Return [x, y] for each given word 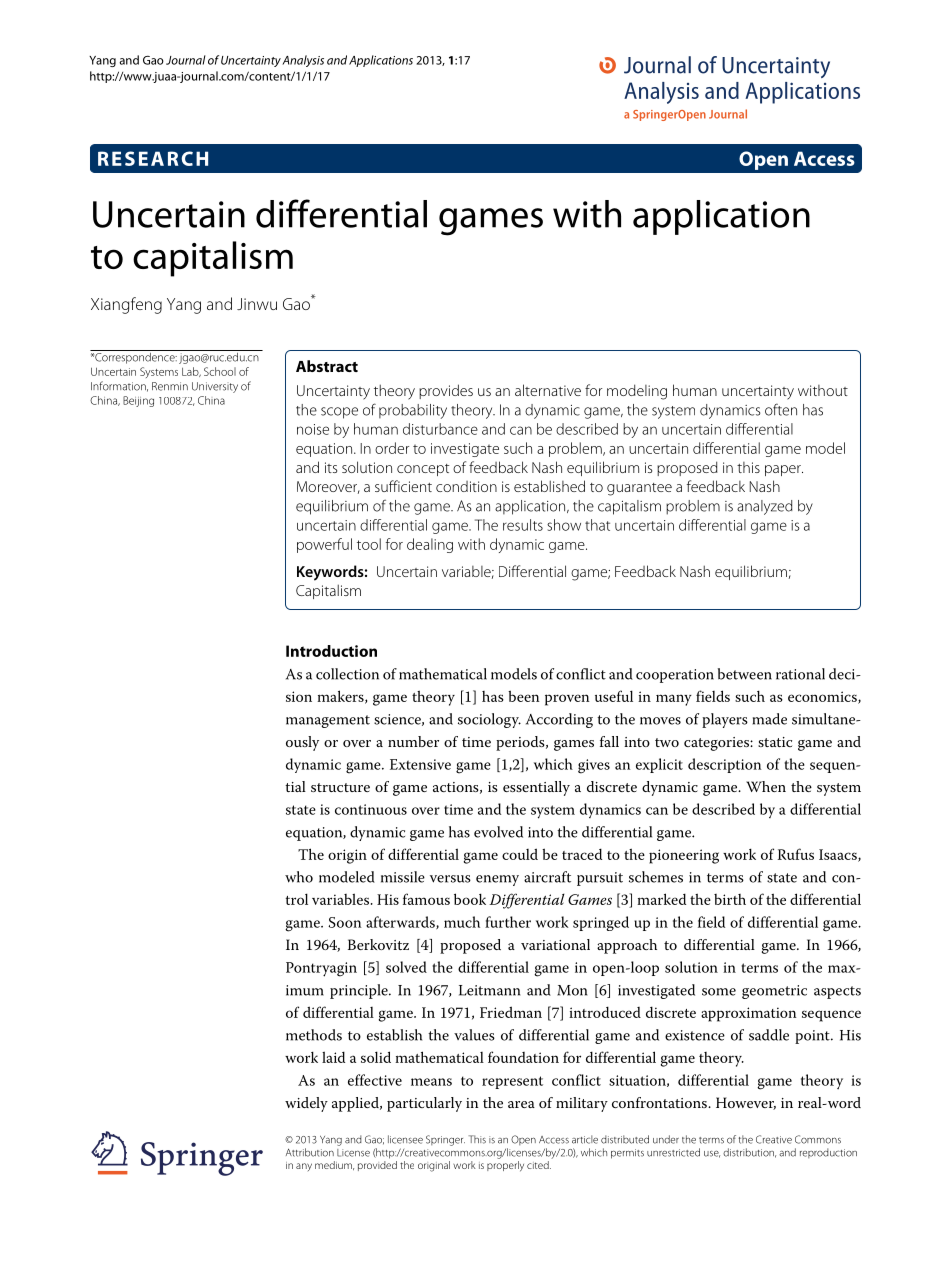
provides [446, 391]
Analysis [303, 61]
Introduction [331, 651]
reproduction [828, 1153]
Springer [445, 1140]
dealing [430, 545]
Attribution [310, 1152]
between [745, 674]
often [781, 409]
